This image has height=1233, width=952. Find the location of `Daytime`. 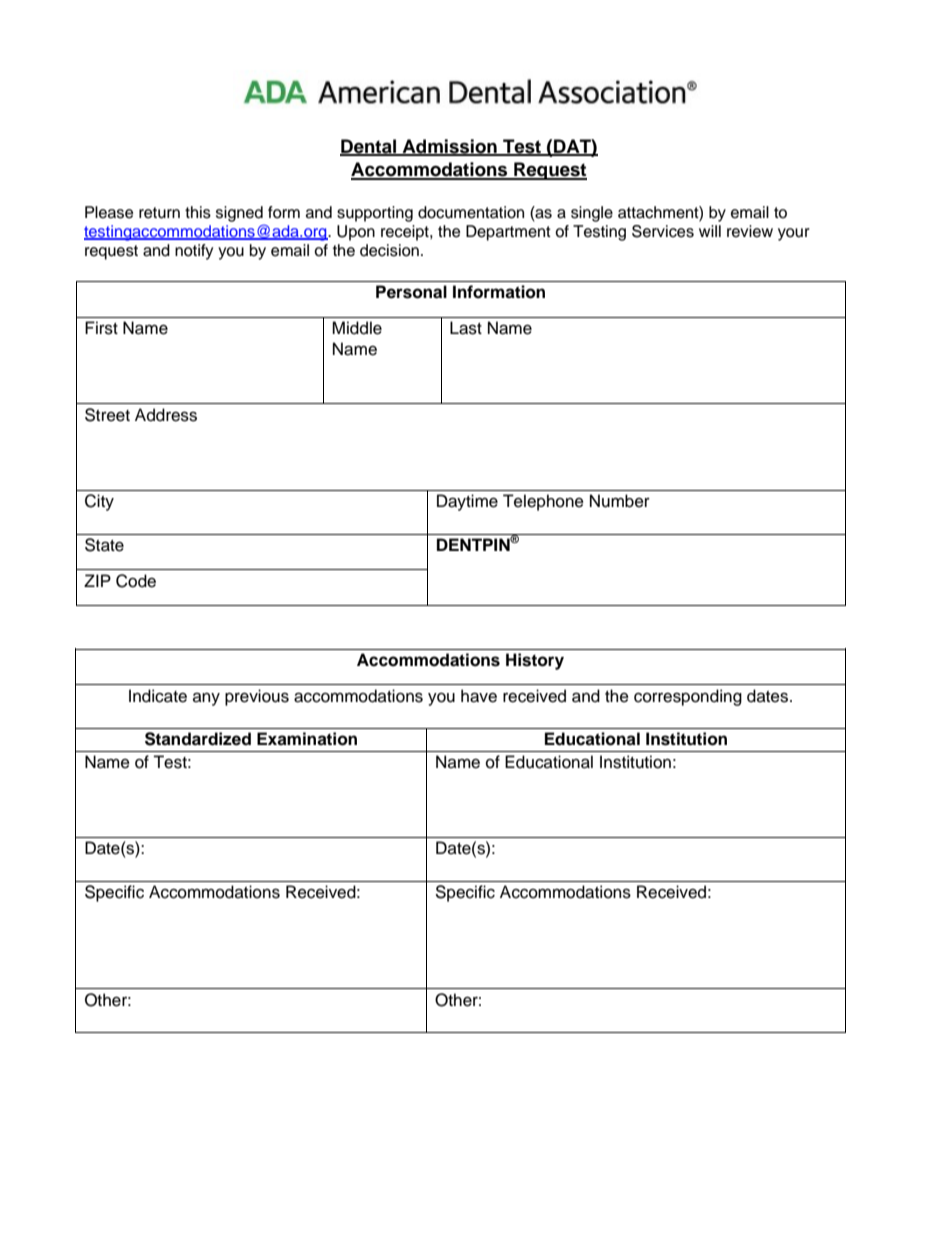

Daytime is located at coordinates (467, 502).
